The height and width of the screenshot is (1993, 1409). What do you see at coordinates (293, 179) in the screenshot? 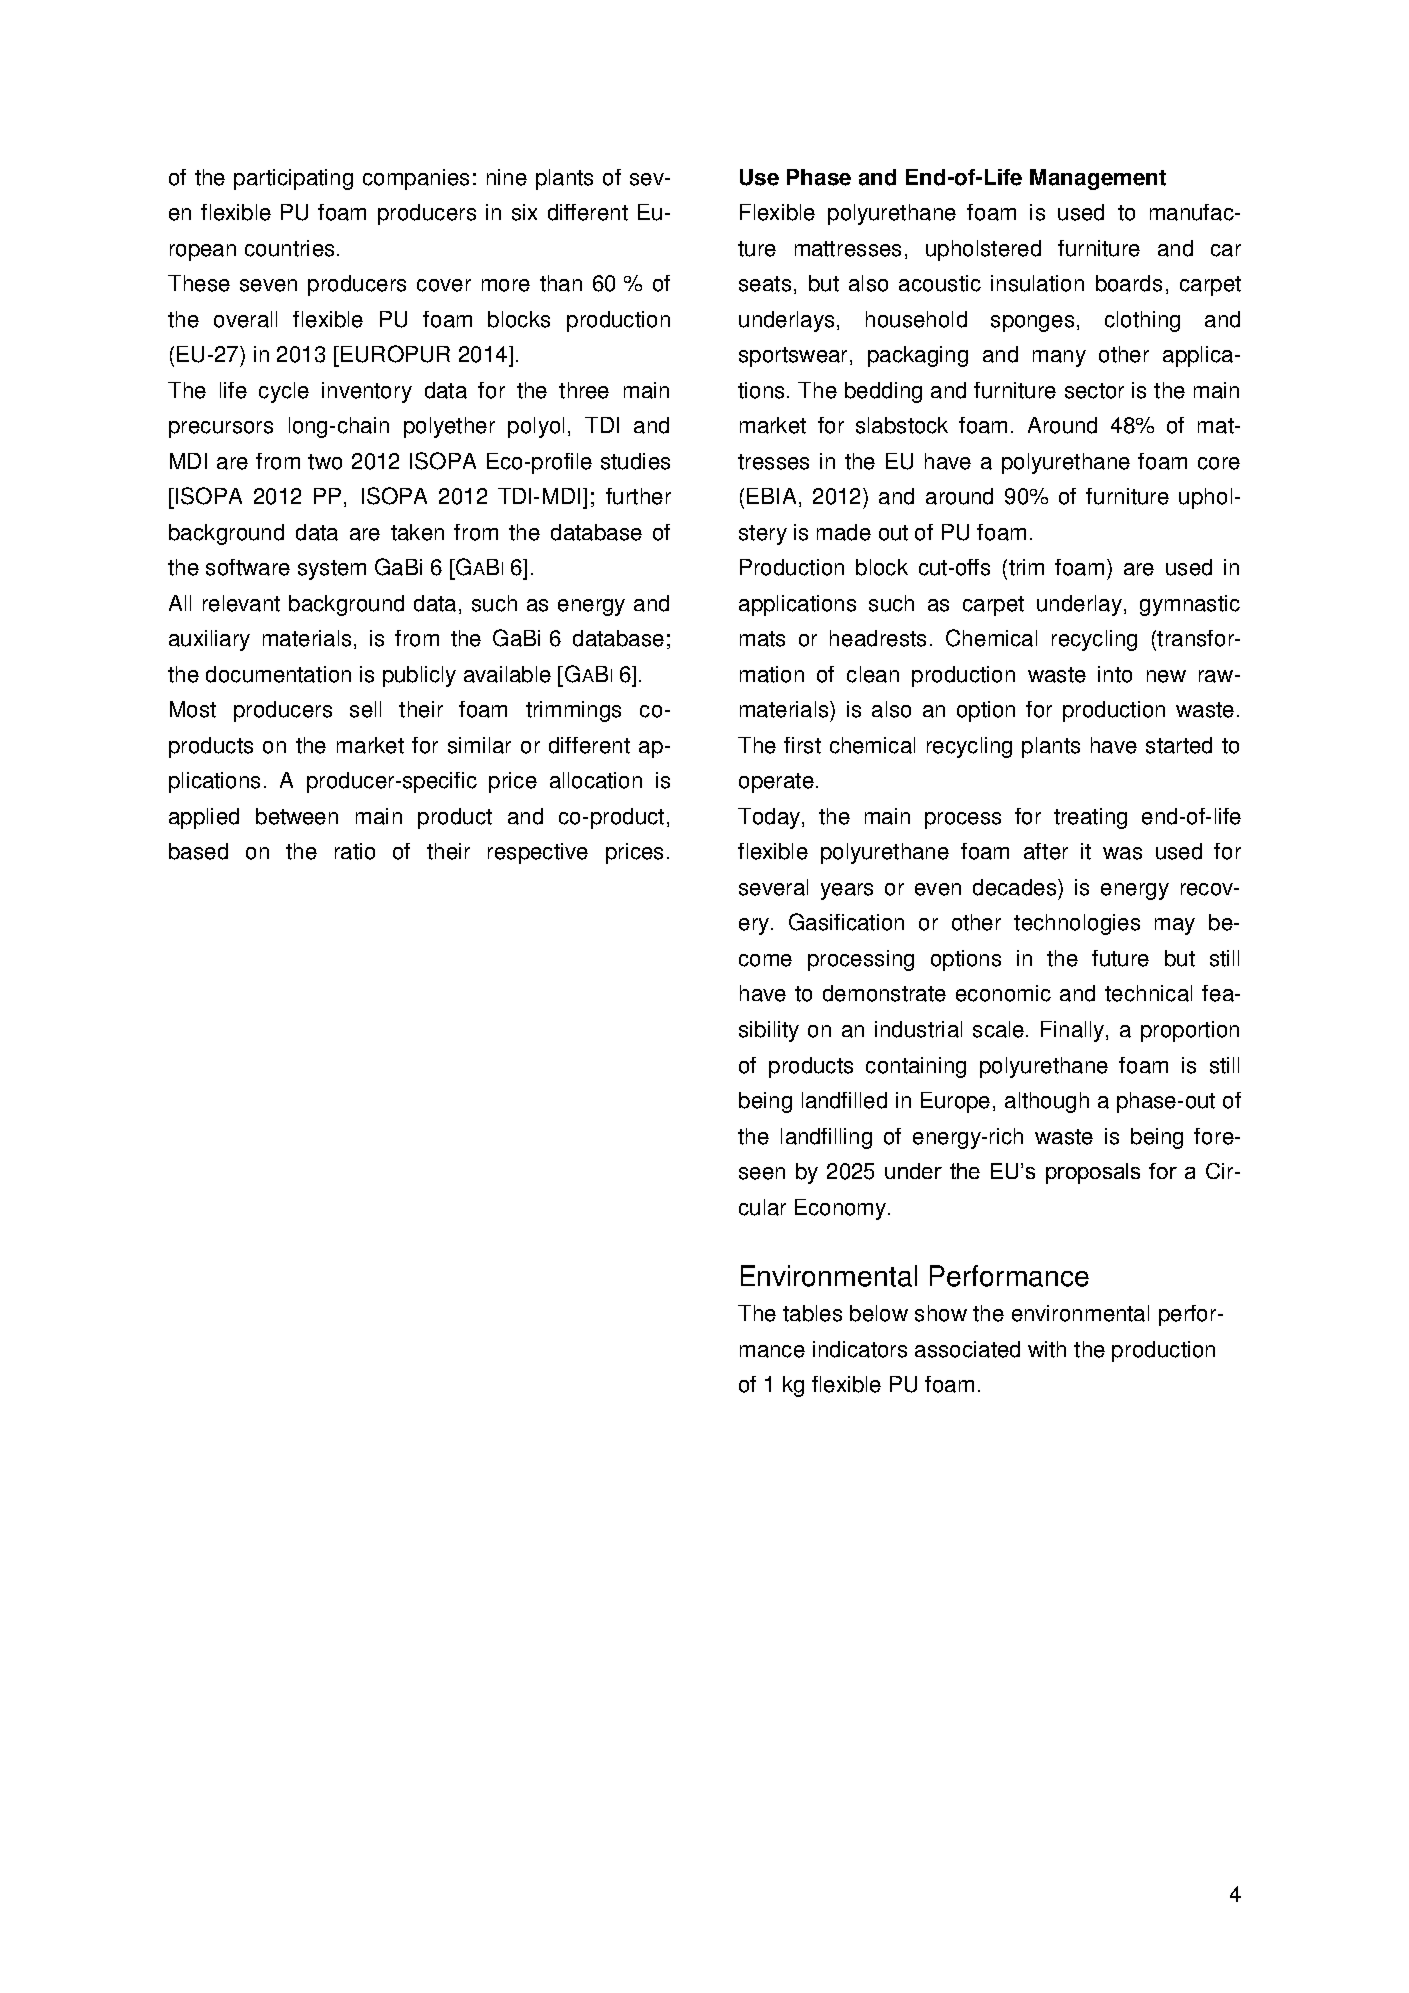
I see `participating` at bounding box center [293, 179].
